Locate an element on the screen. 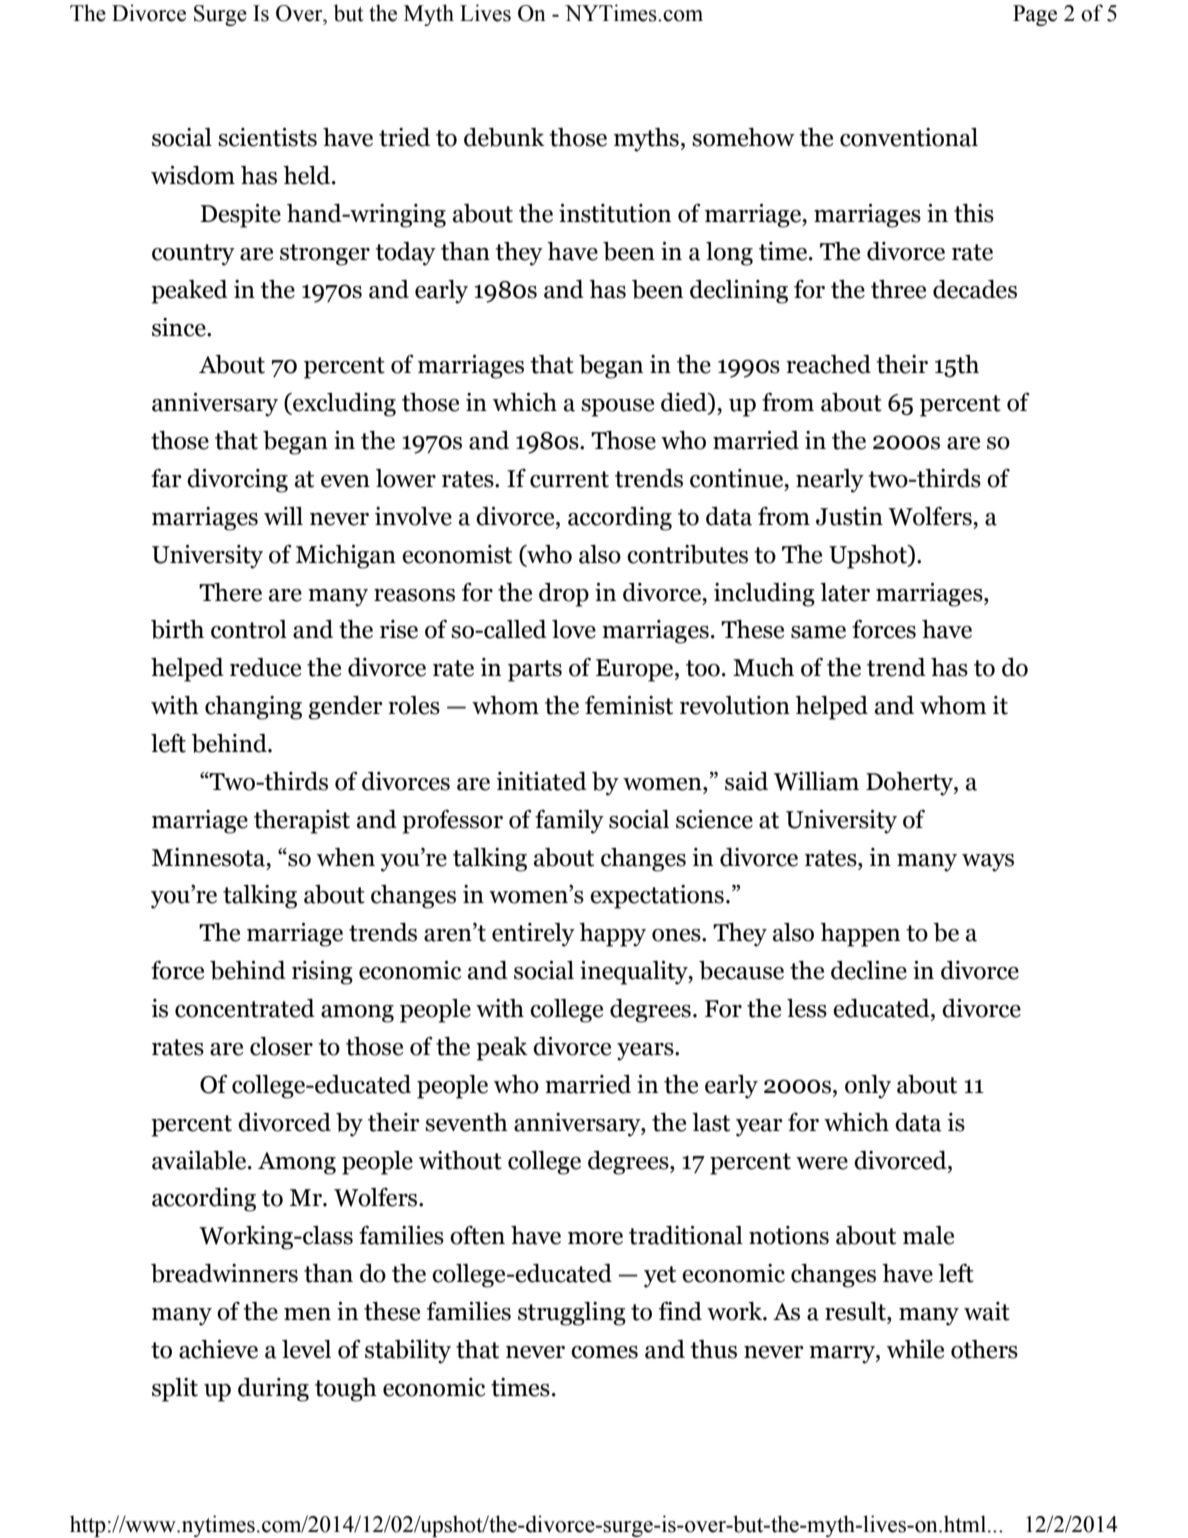 This screenshot has width=1188, height=1538. conventional is located at coordinates (909, 137).
